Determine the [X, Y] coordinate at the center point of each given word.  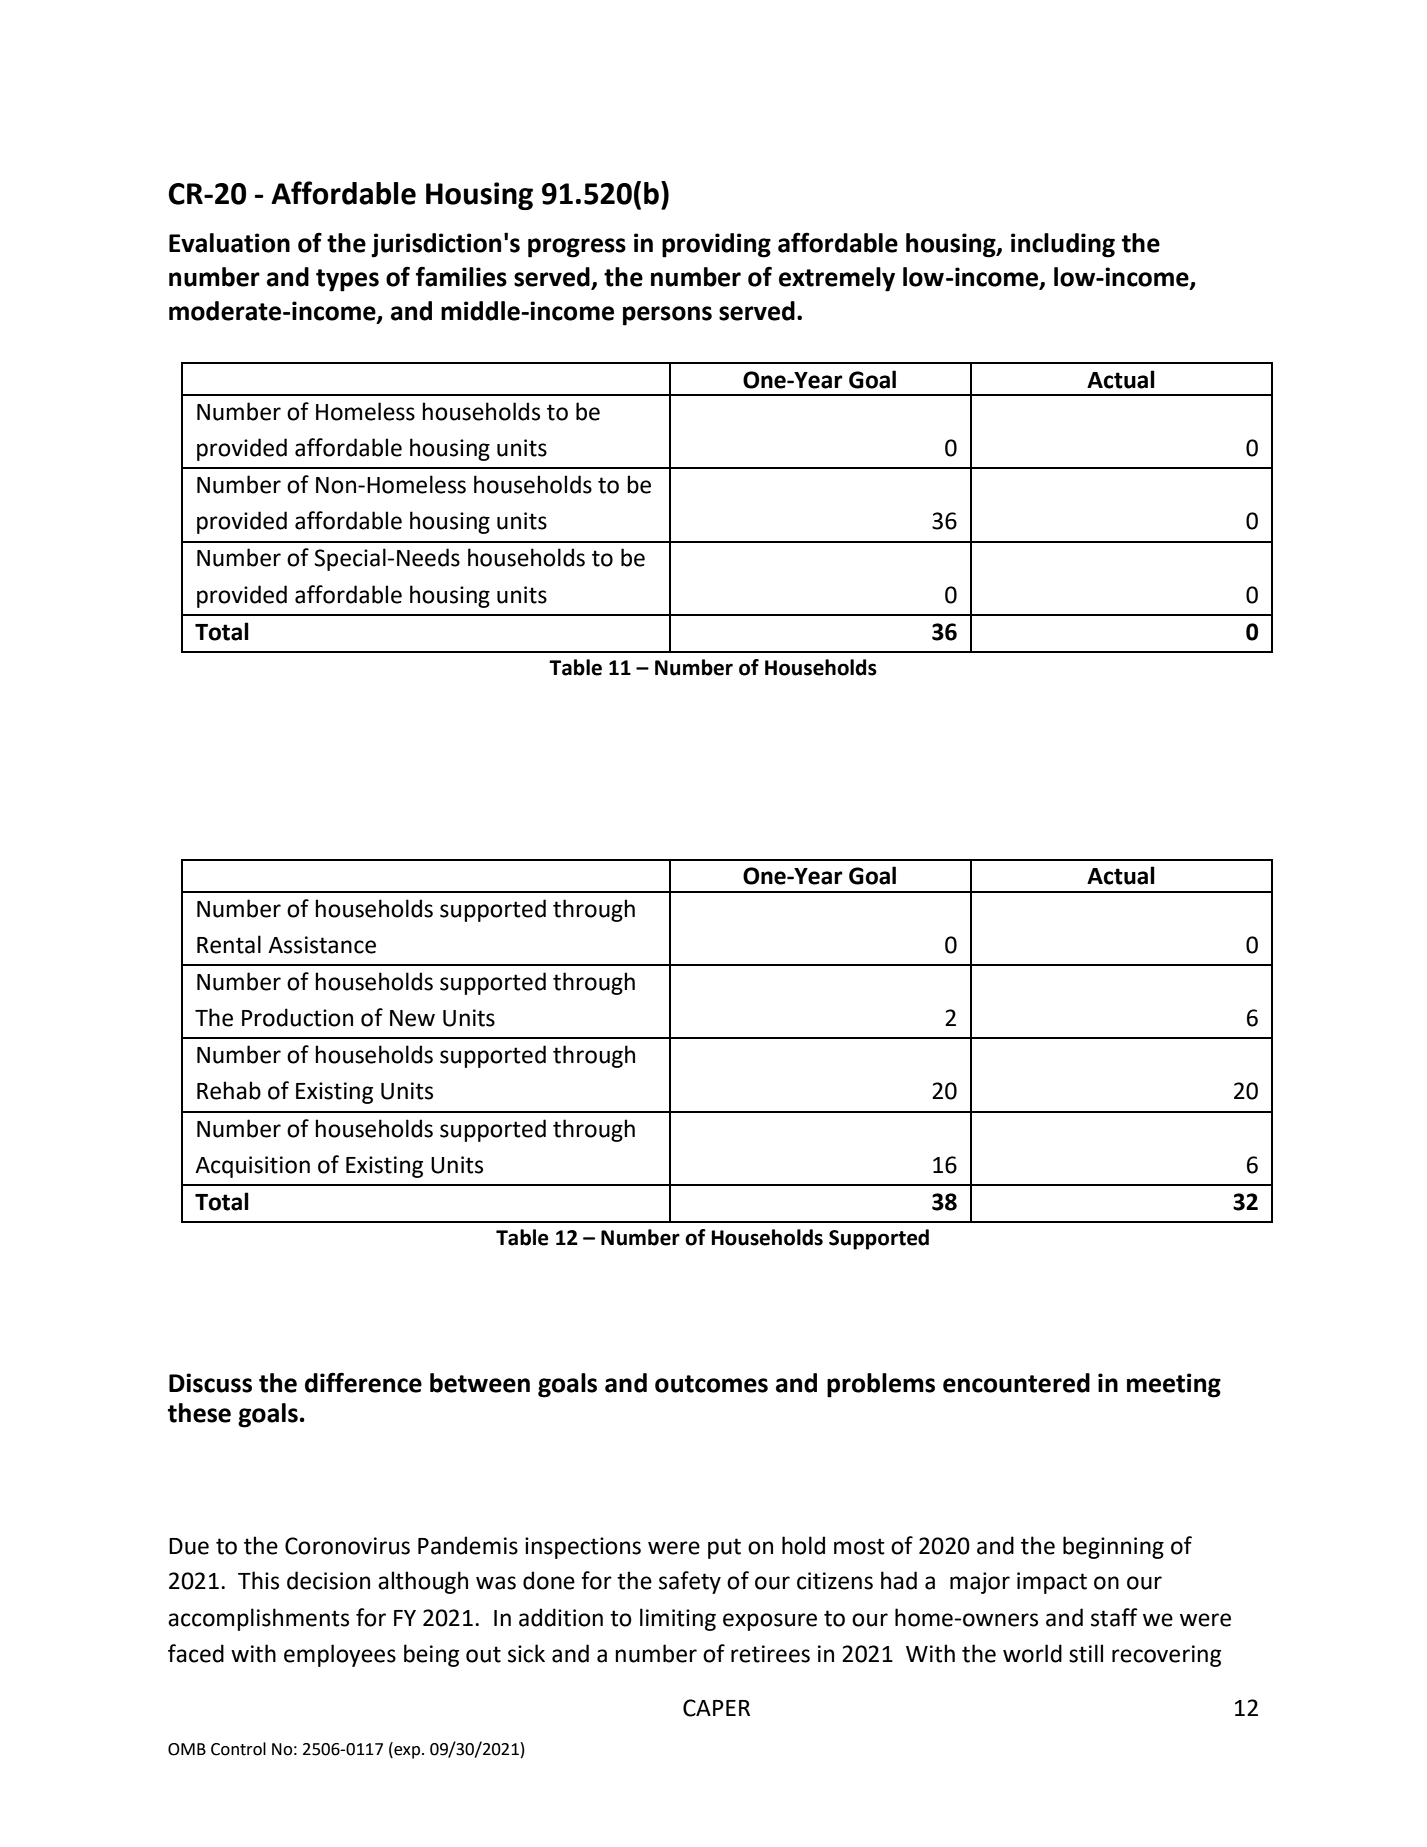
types [347, 280]
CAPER [716, 1708]
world [1032, 1653]
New [412, 1018]
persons [667, 316]
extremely [837, 279]
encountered [1016, 1383]
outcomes [711, 1384]
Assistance [322, 945]
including [1063, 245]
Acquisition [252, 1167]
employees [340, 1655]
